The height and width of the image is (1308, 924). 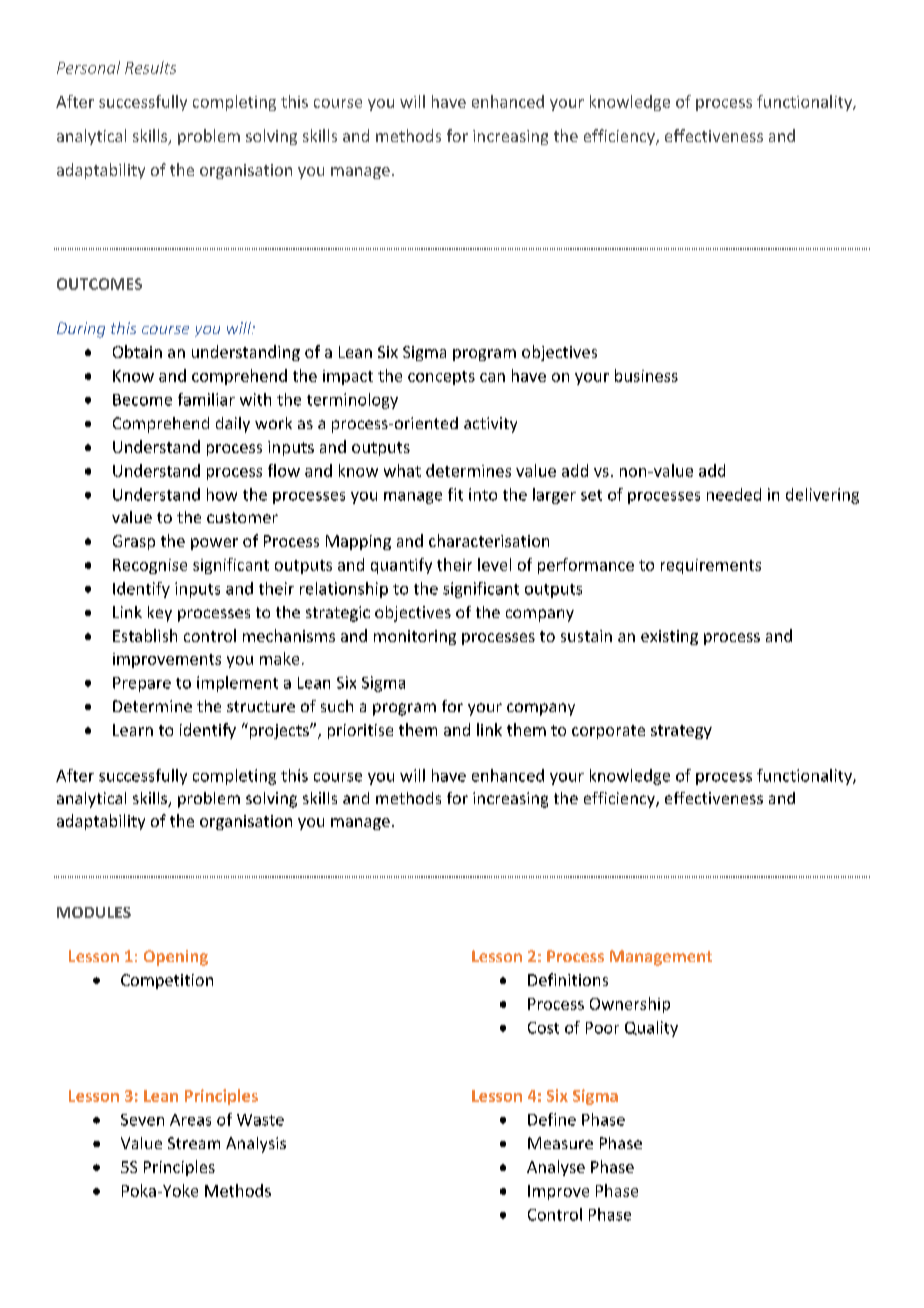 I want to click on strategy, so click(x=681, y=732).
